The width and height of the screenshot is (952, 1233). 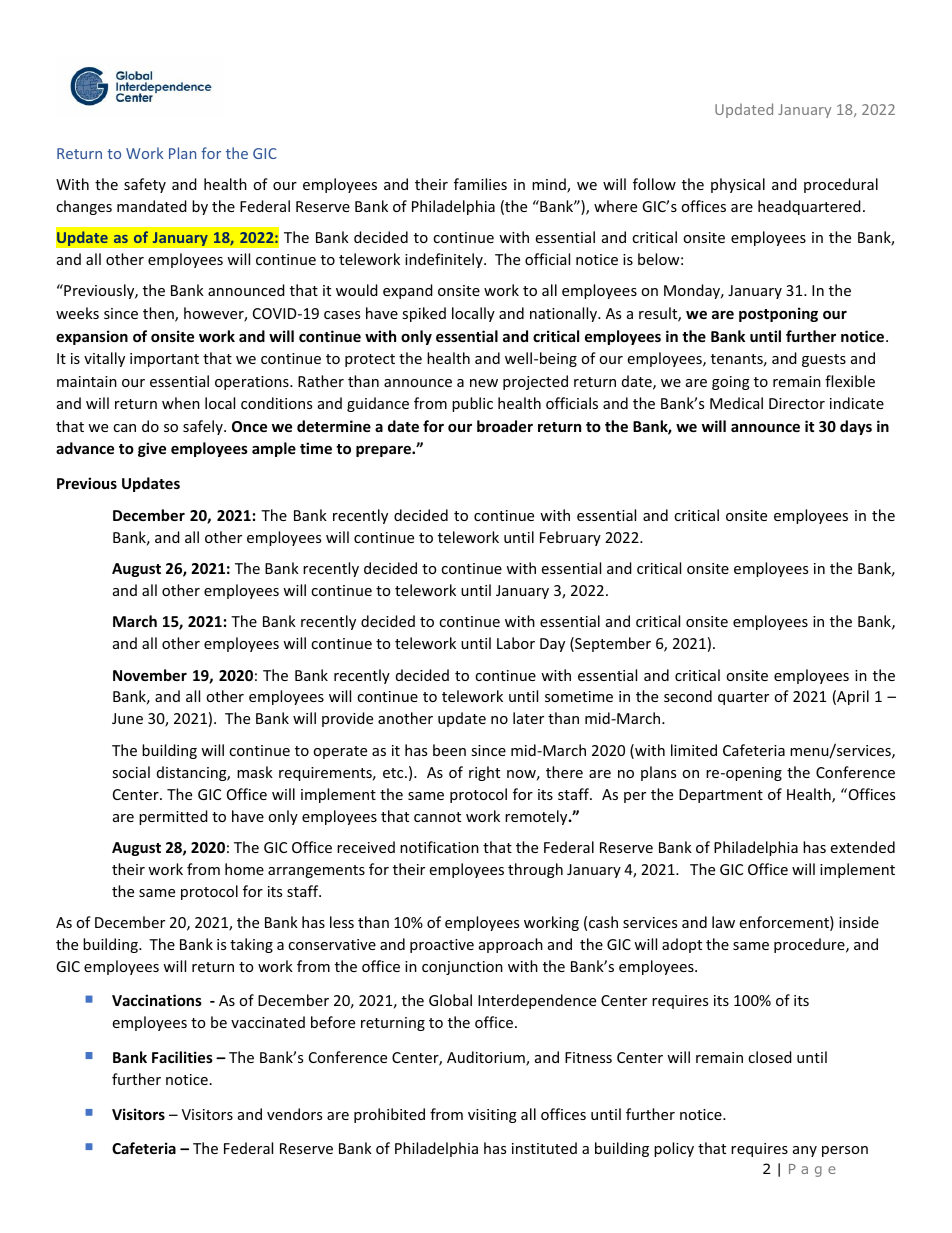 I want to click on visiting, so click(x=492, y=1116).
